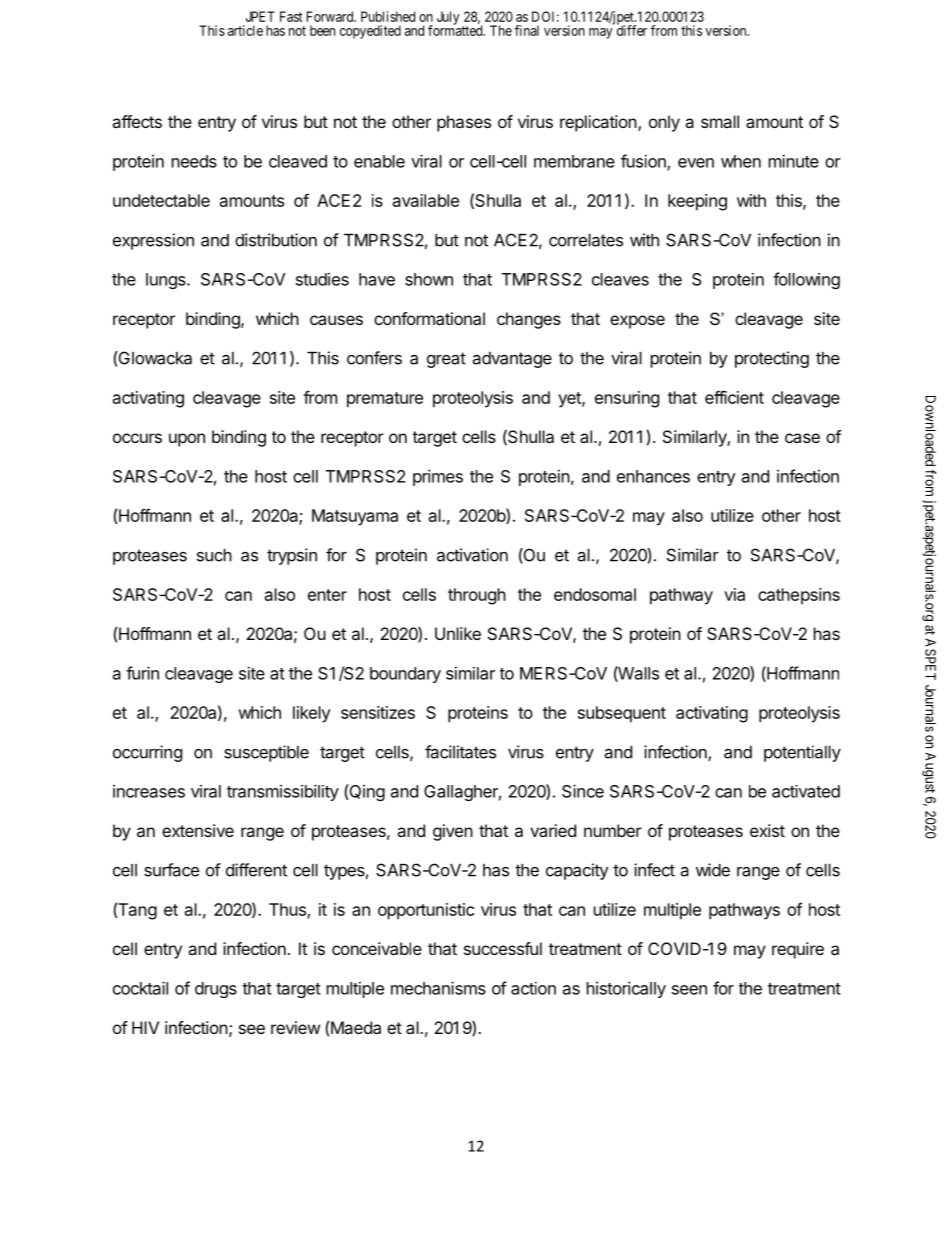  What do you see at coordinates (245, 30) in the screenshot?
I see `article` at bounding box center [245, 30].
